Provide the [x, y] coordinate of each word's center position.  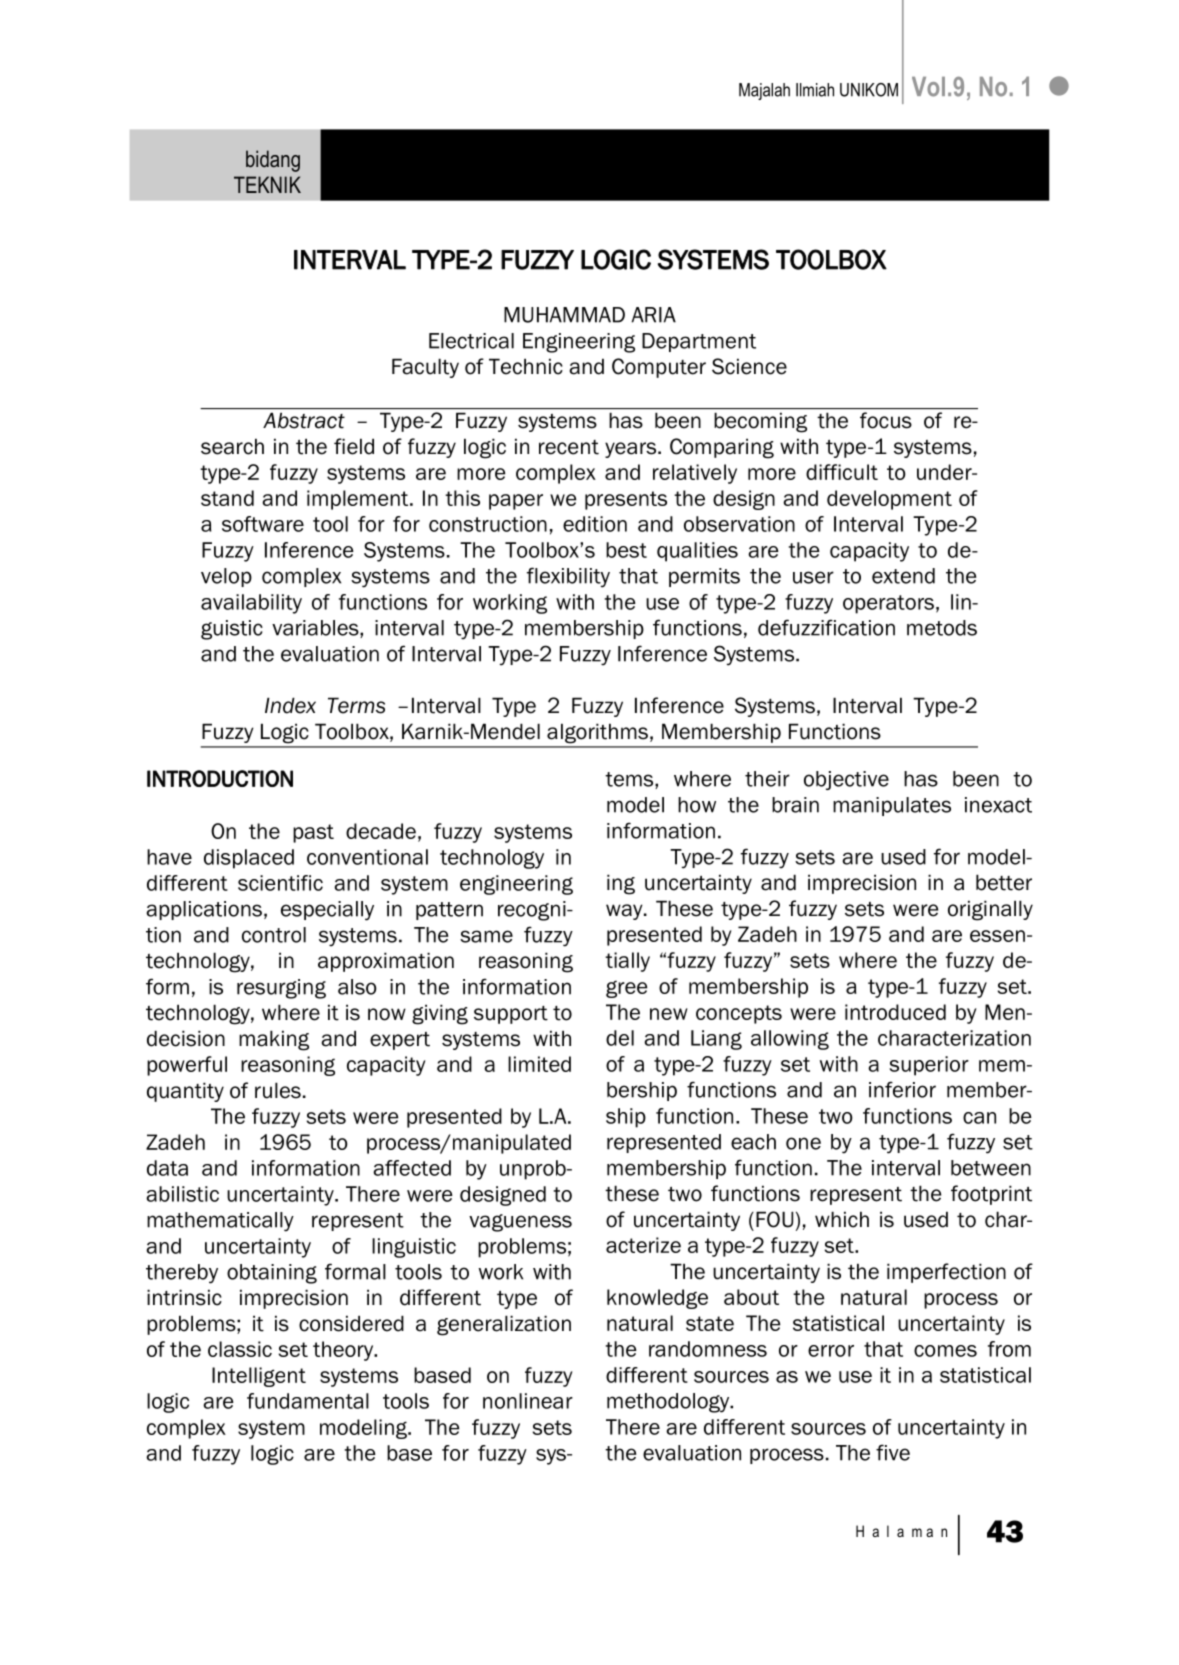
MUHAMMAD [564, 315]
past [313, 833]
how [697, 805]
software [263, 524]
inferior [902, 1089]
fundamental [308, 1401]
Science [749, 366]
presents [626, 500]
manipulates [892, 806]
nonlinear [528, 1401]
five [893, 1452]
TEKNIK [267, 184]
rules [278, 1090]
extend [903, 576]
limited [539, 1064]
